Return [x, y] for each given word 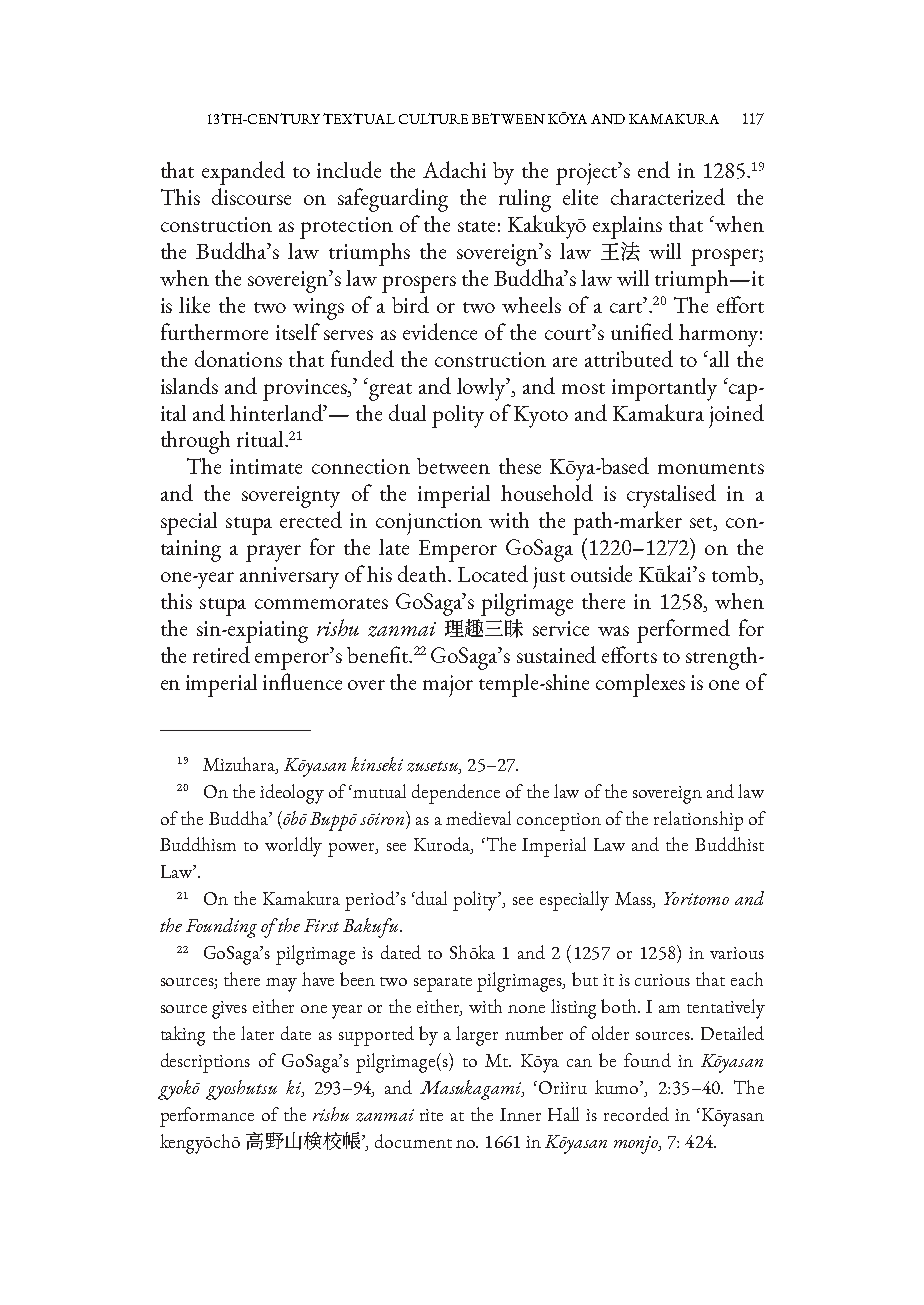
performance [207, 1117]
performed [683, 631]
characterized [668, 196]
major [448, 686]
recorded [636, 1114]
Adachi [454, 169]
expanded [243, 173]
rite [431, 1115]
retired [221, 654]
